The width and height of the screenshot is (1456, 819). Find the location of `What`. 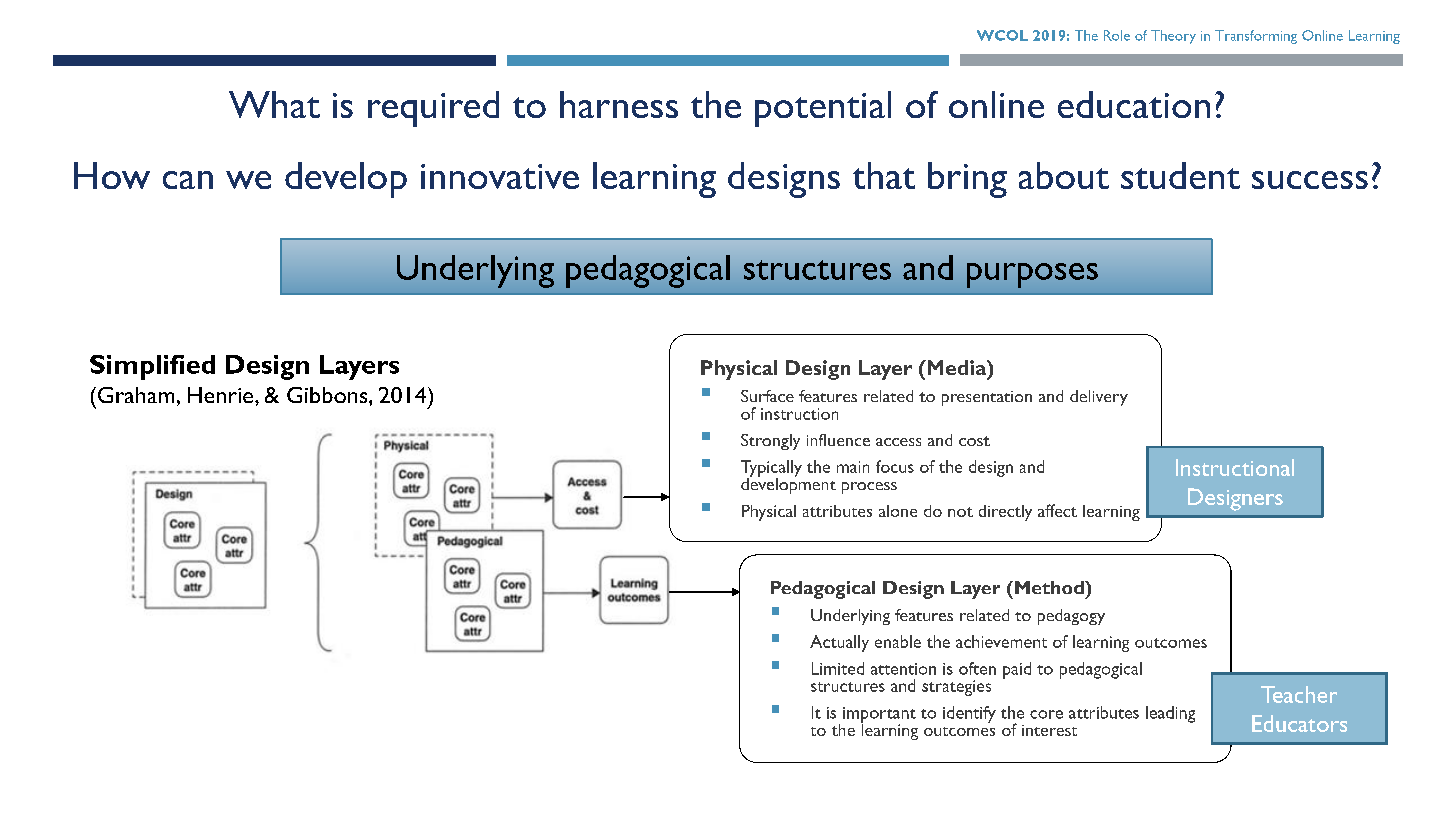

What is located at coordinates (274, 104).
